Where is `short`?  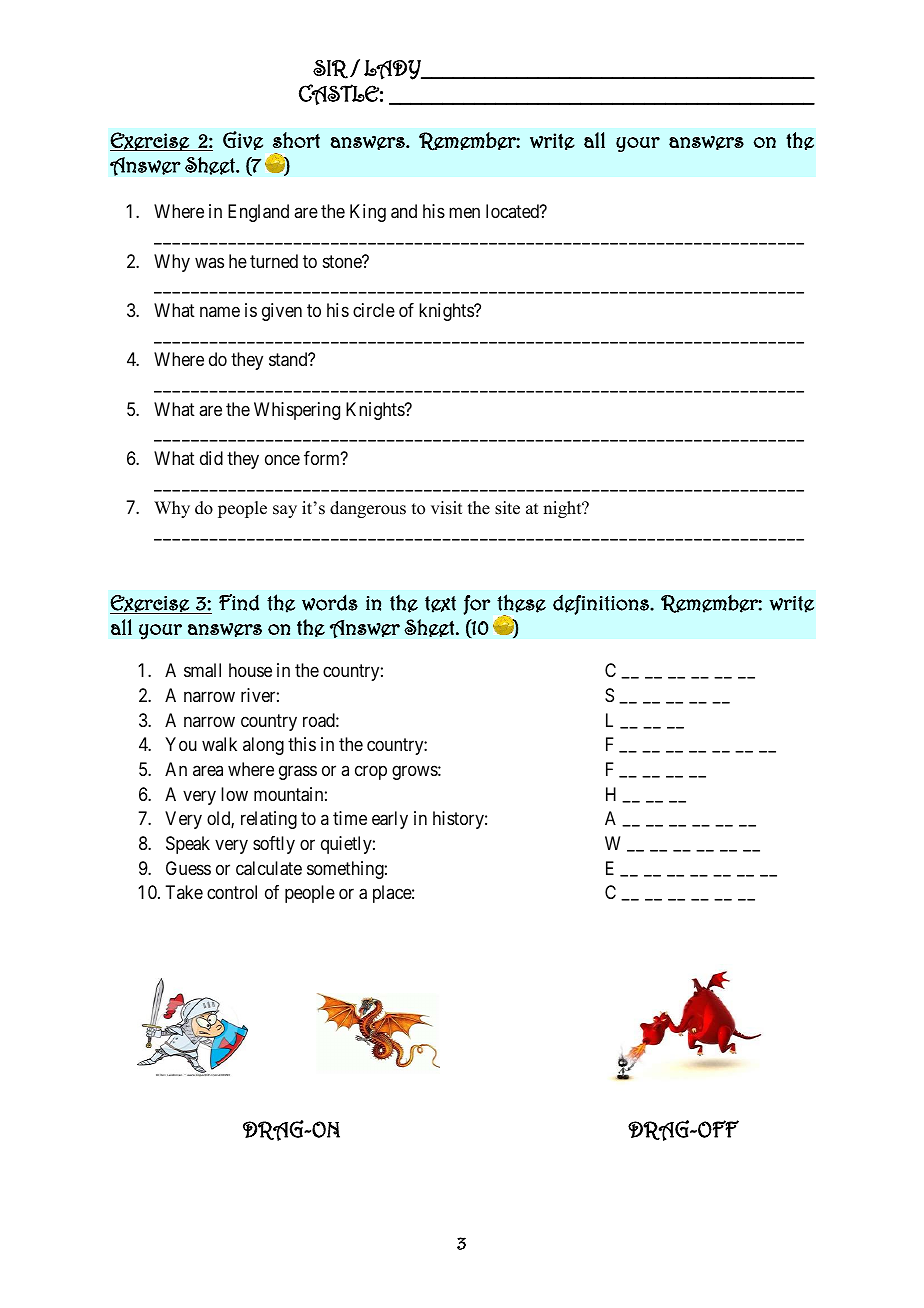 short is located at coordinates (296, 140).
